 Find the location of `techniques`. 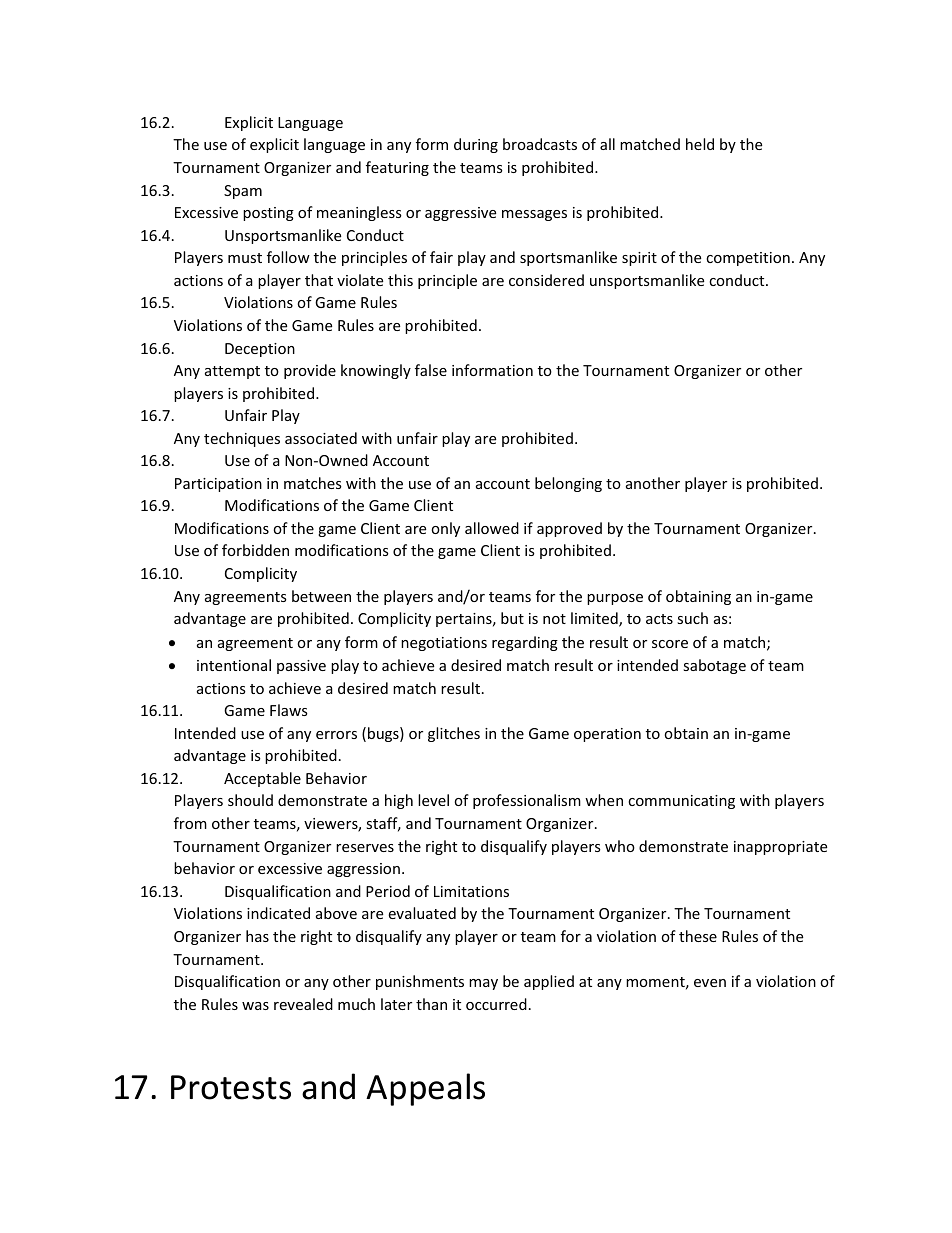

techniques is located at coordinates (242, 439).
